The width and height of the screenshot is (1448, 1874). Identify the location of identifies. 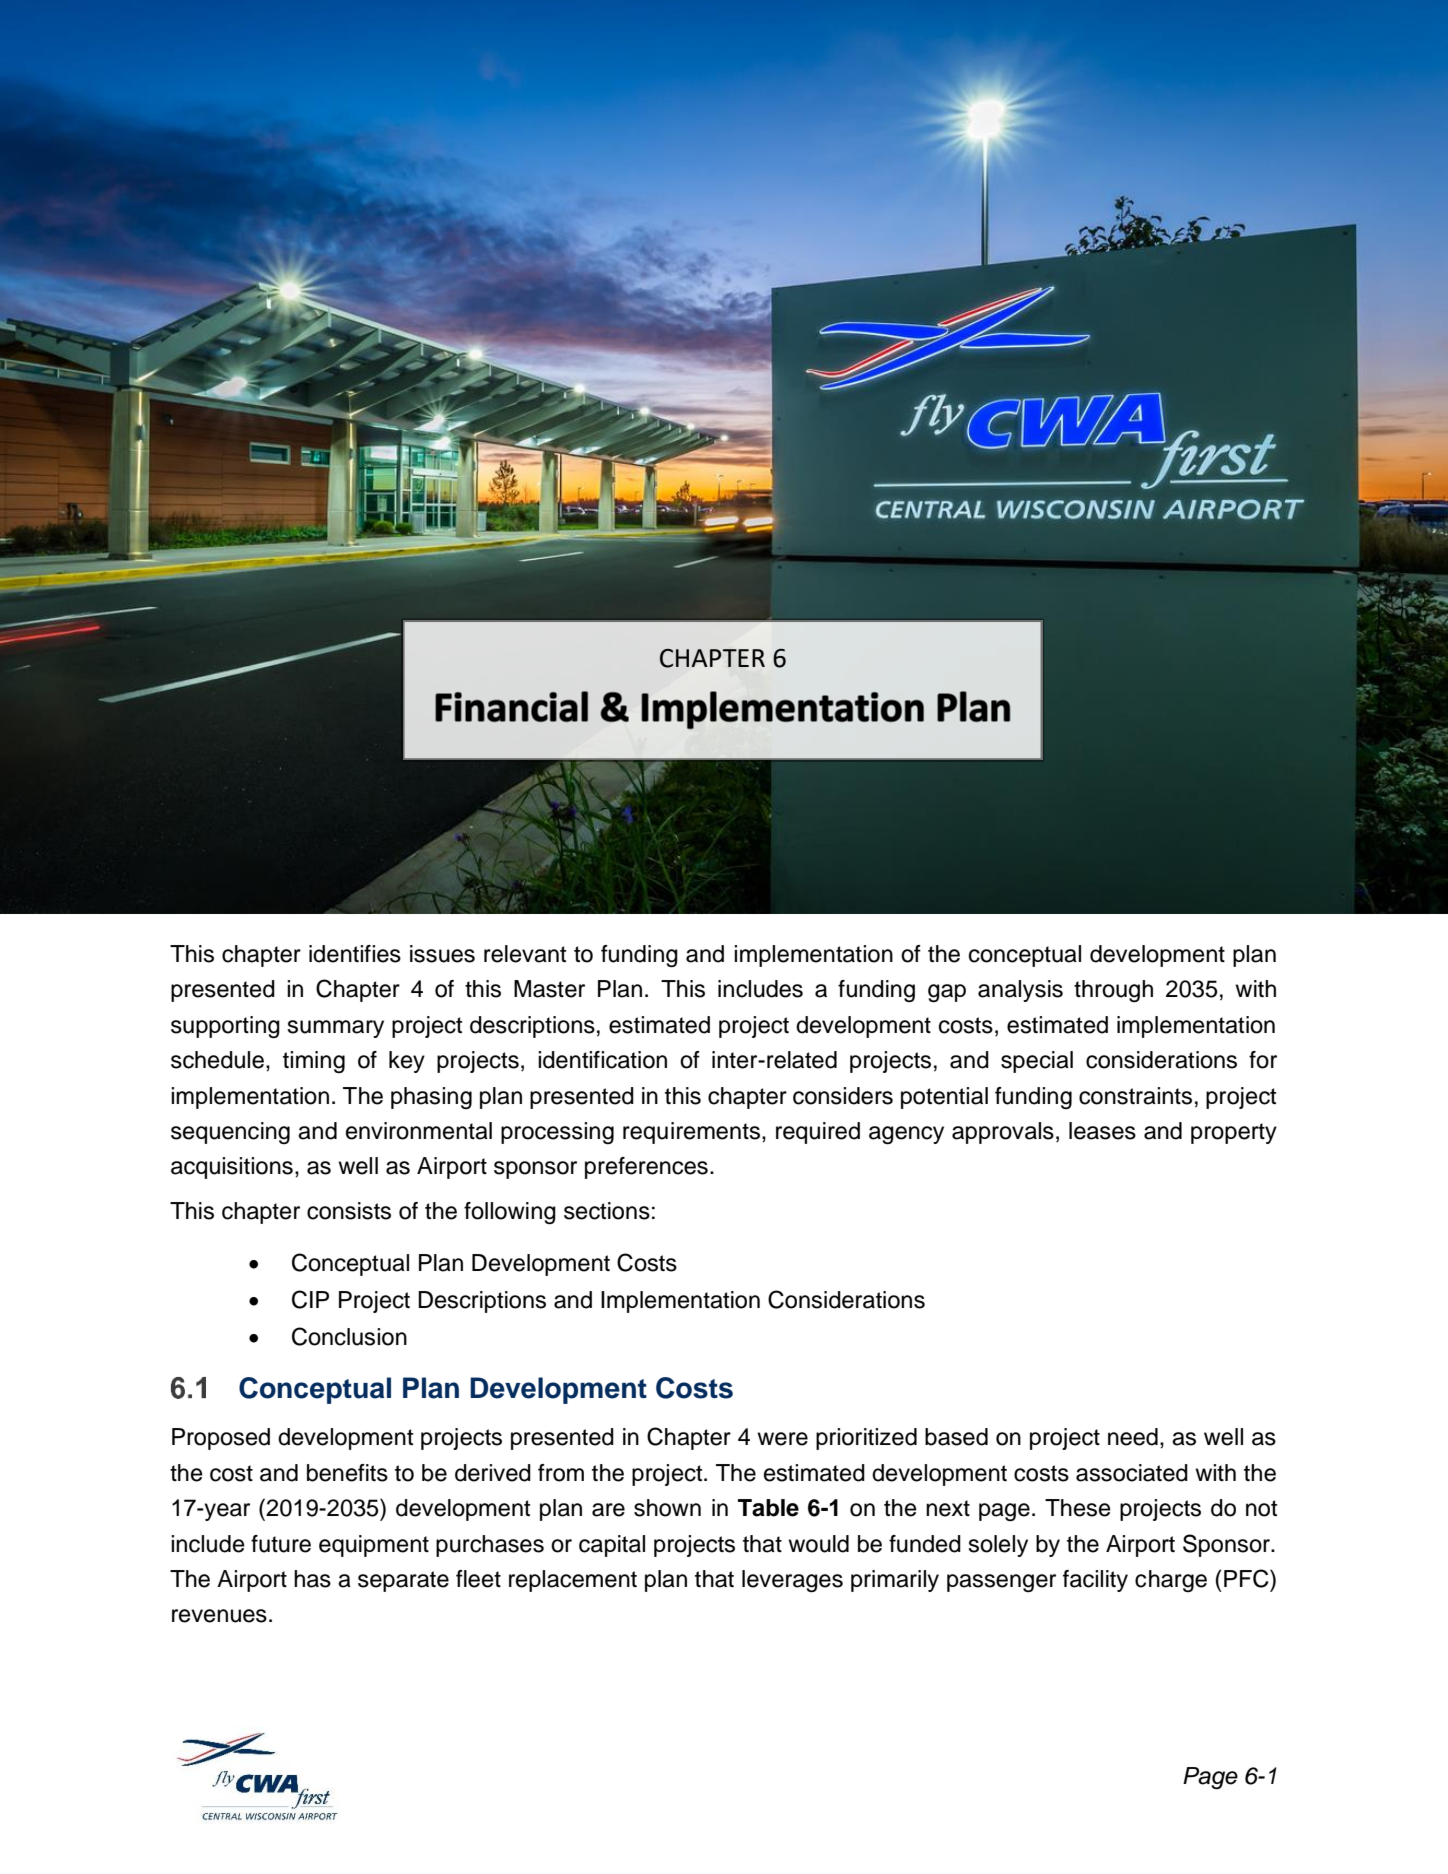
(355, 954).
